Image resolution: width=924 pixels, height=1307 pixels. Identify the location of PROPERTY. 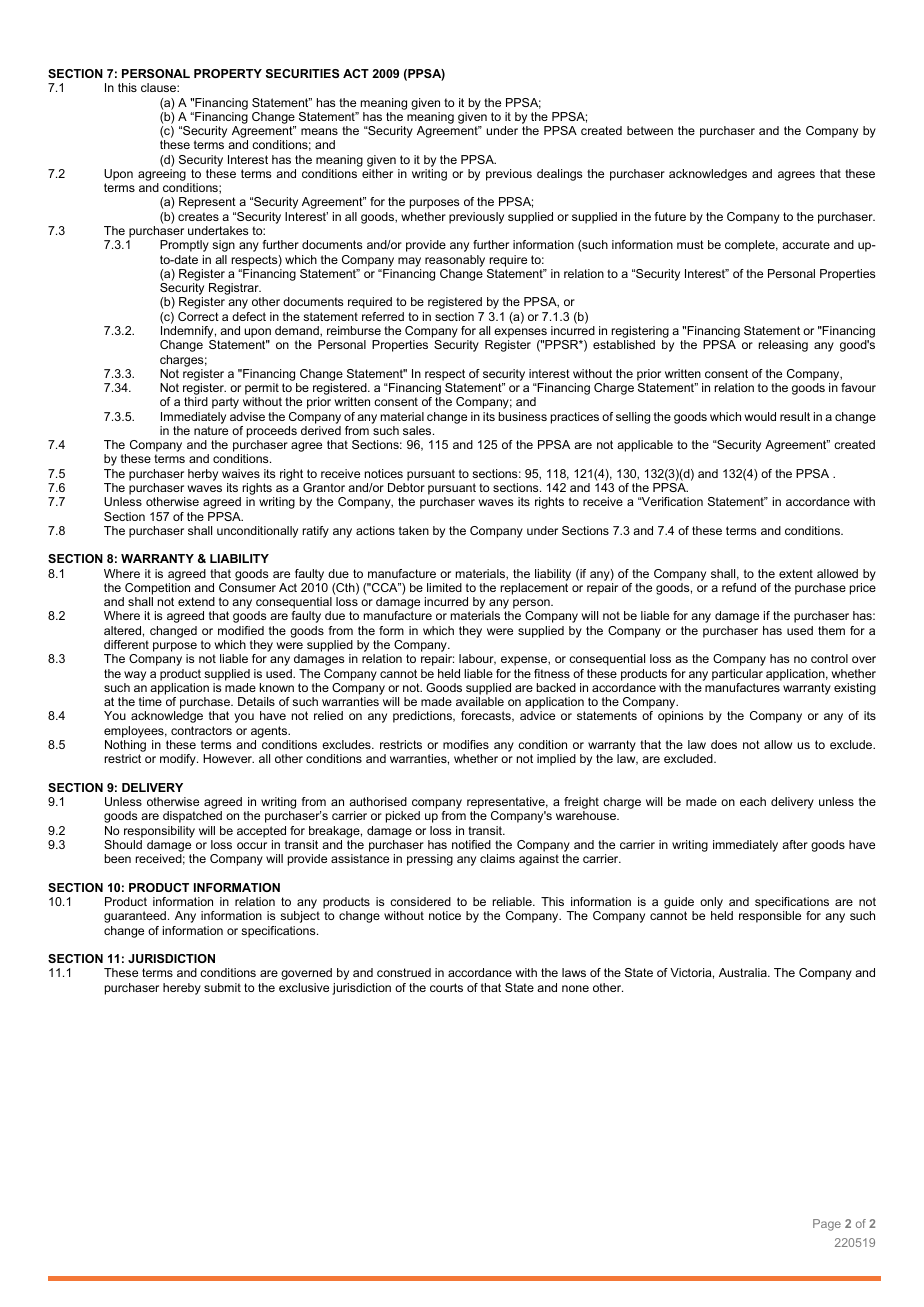
(228, 73).
